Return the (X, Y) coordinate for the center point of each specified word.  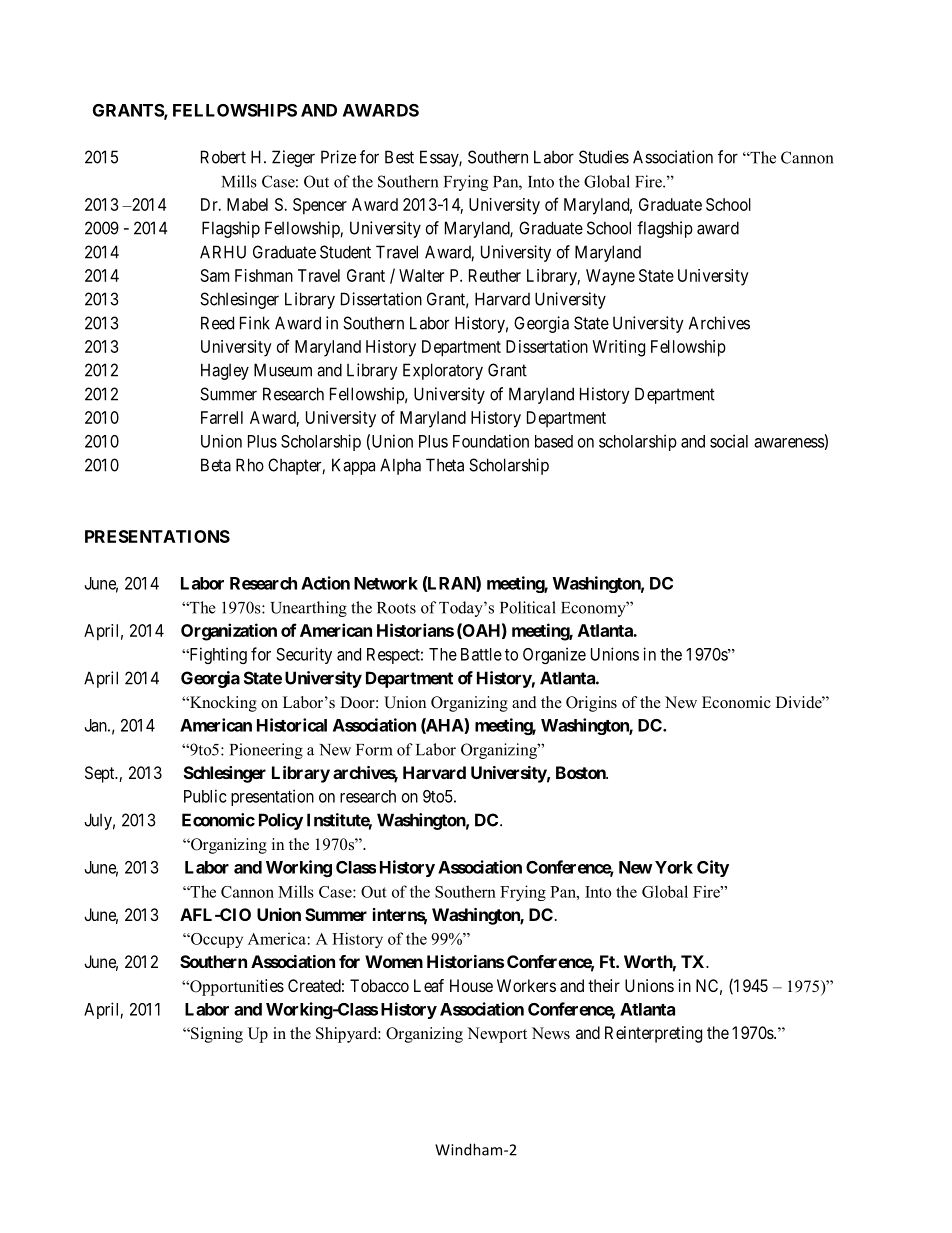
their (604, 985)
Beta (216, 465)
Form (374, 750)
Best (399, 157)
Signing (216, 1035)
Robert (223, 157)
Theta (445, 465)
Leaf (429, 985)
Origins (591, 704)
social (729, 441)
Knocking (222, 704)
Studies (604, 157)
